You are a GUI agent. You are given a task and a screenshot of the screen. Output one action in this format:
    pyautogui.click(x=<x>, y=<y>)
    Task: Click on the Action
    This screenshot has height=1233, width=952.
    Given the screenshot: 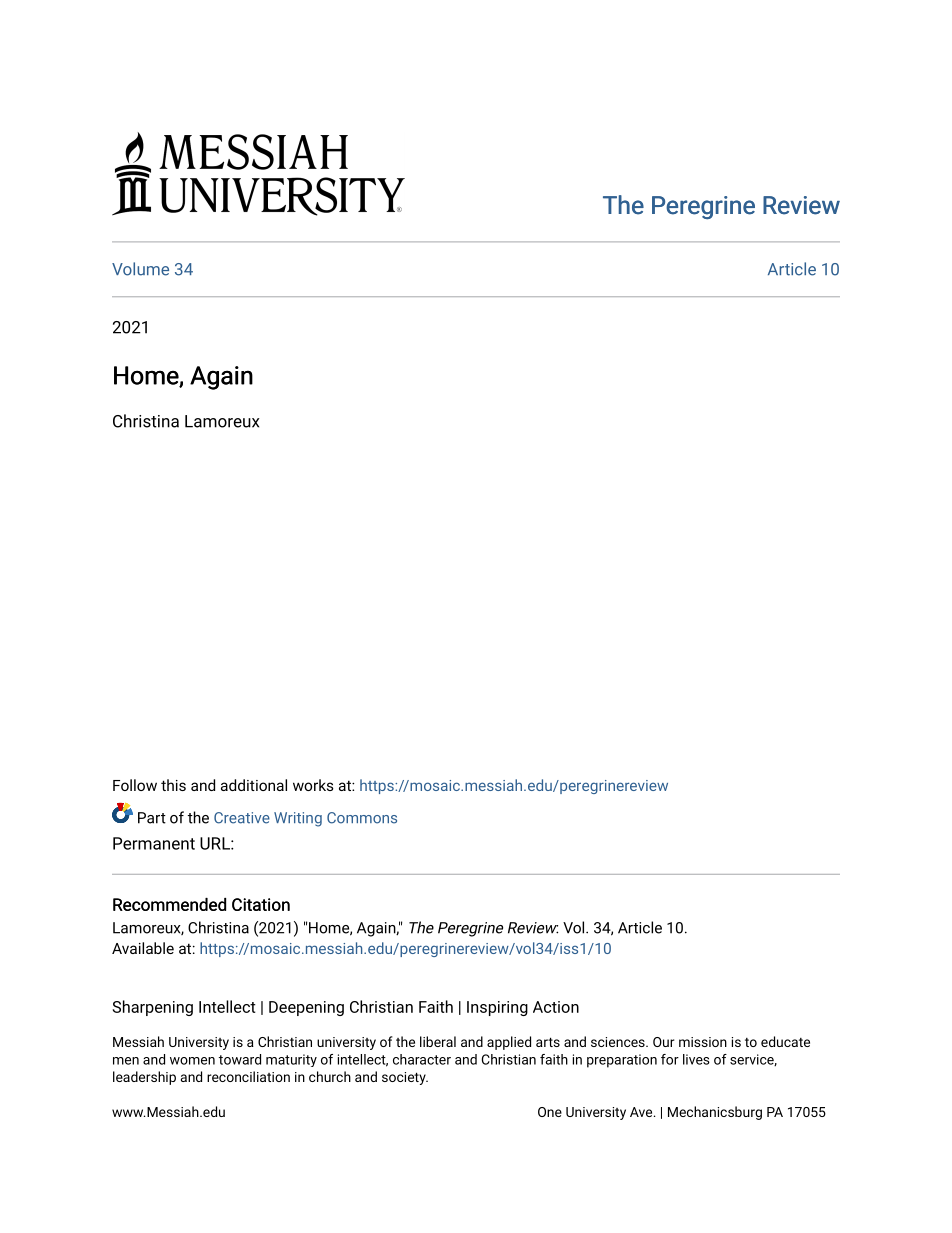 What is the action you would take?
    pyautogui.click(x=556, y=1007)
